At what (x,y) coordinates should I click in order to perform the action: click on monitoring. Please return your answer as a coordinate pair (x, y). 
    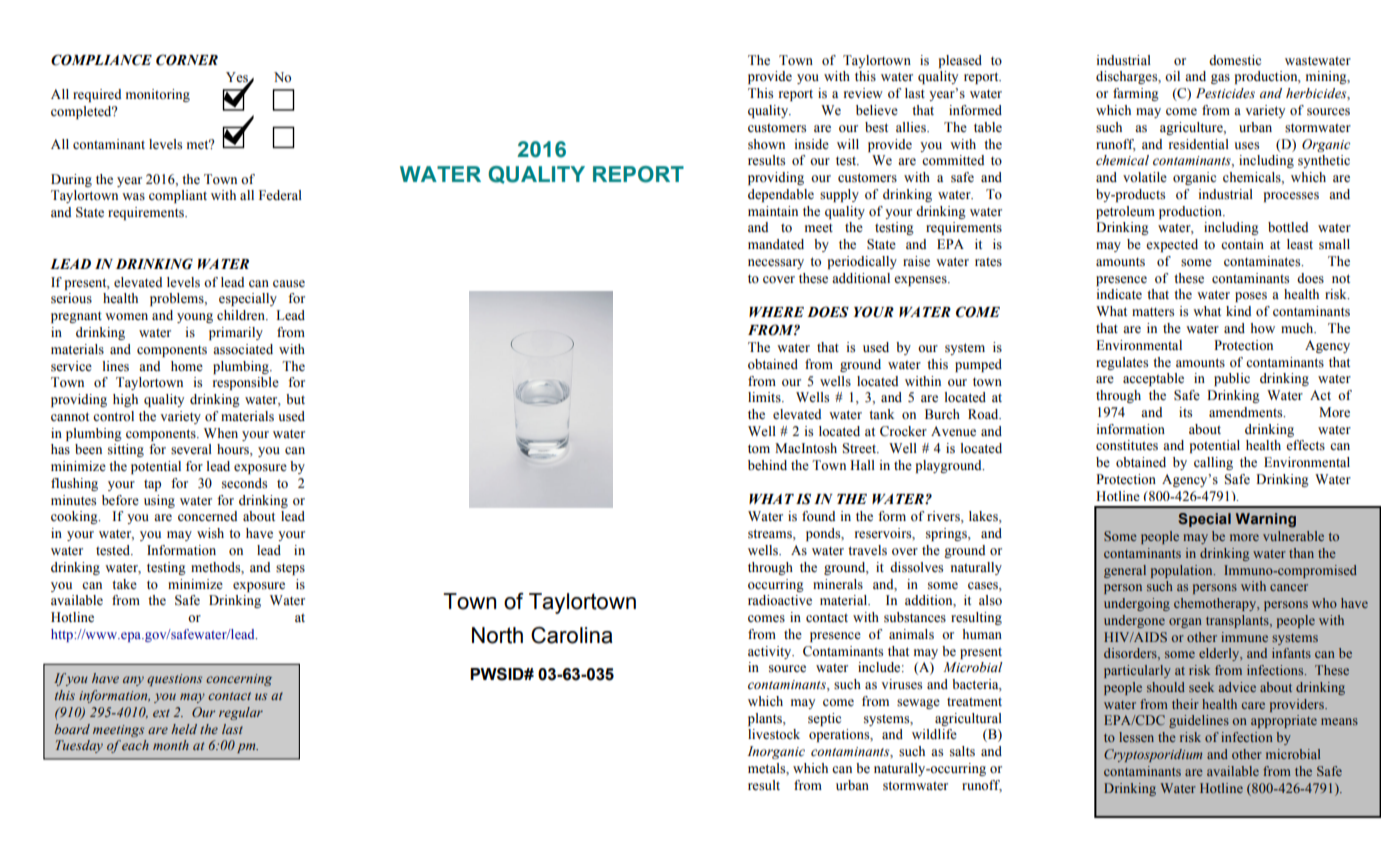
    Looking at the image, I should click on (158, 95).
